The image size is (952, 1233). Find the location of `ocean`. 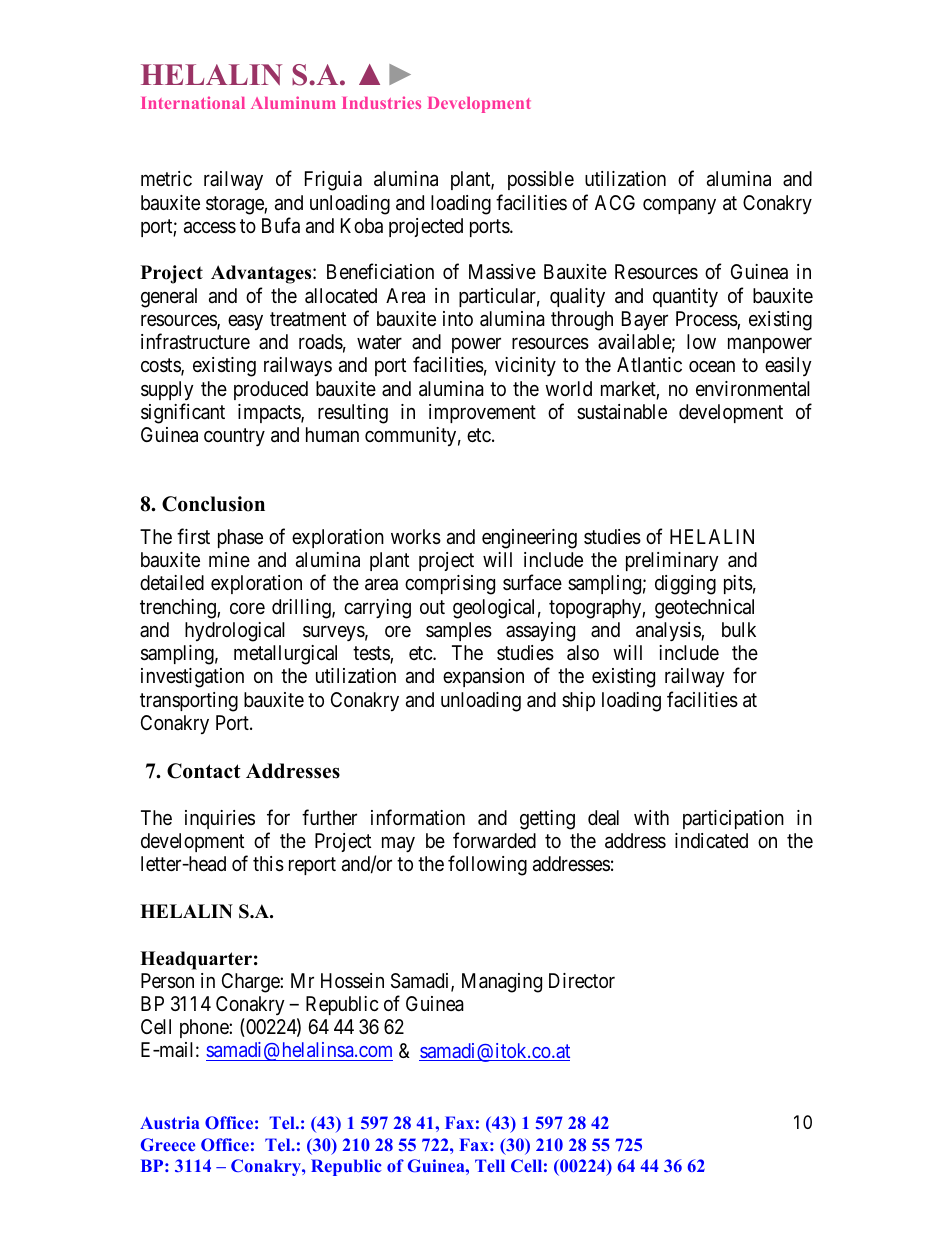

ocean is located at coordinates (712, 367).
